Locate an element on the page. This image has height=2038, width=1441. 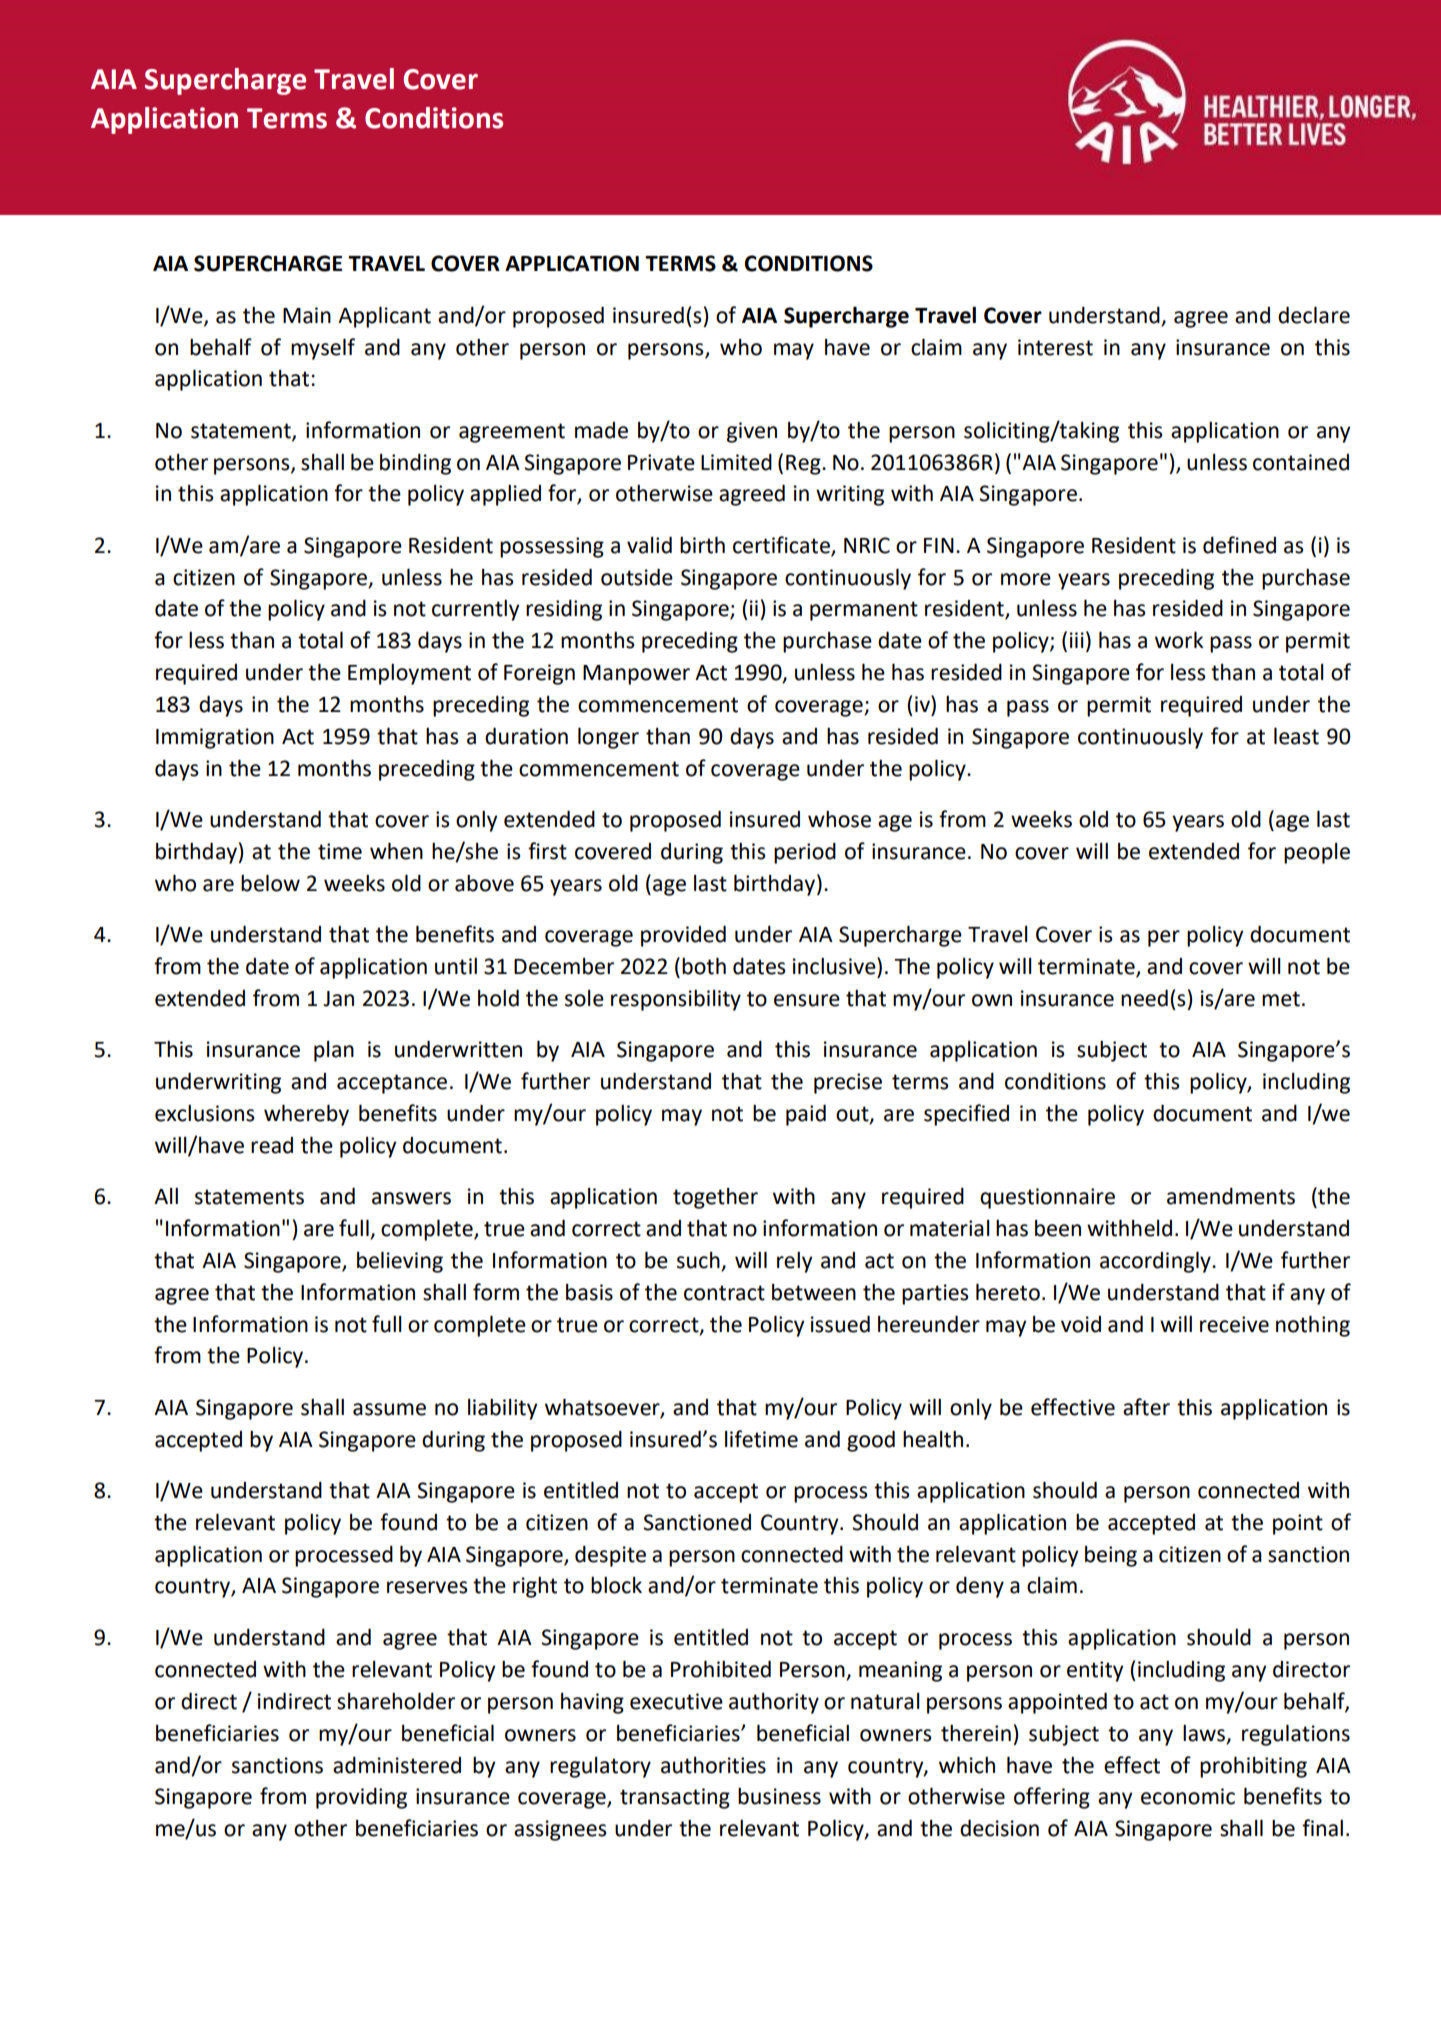
when is located at coordinates (396, 851).
